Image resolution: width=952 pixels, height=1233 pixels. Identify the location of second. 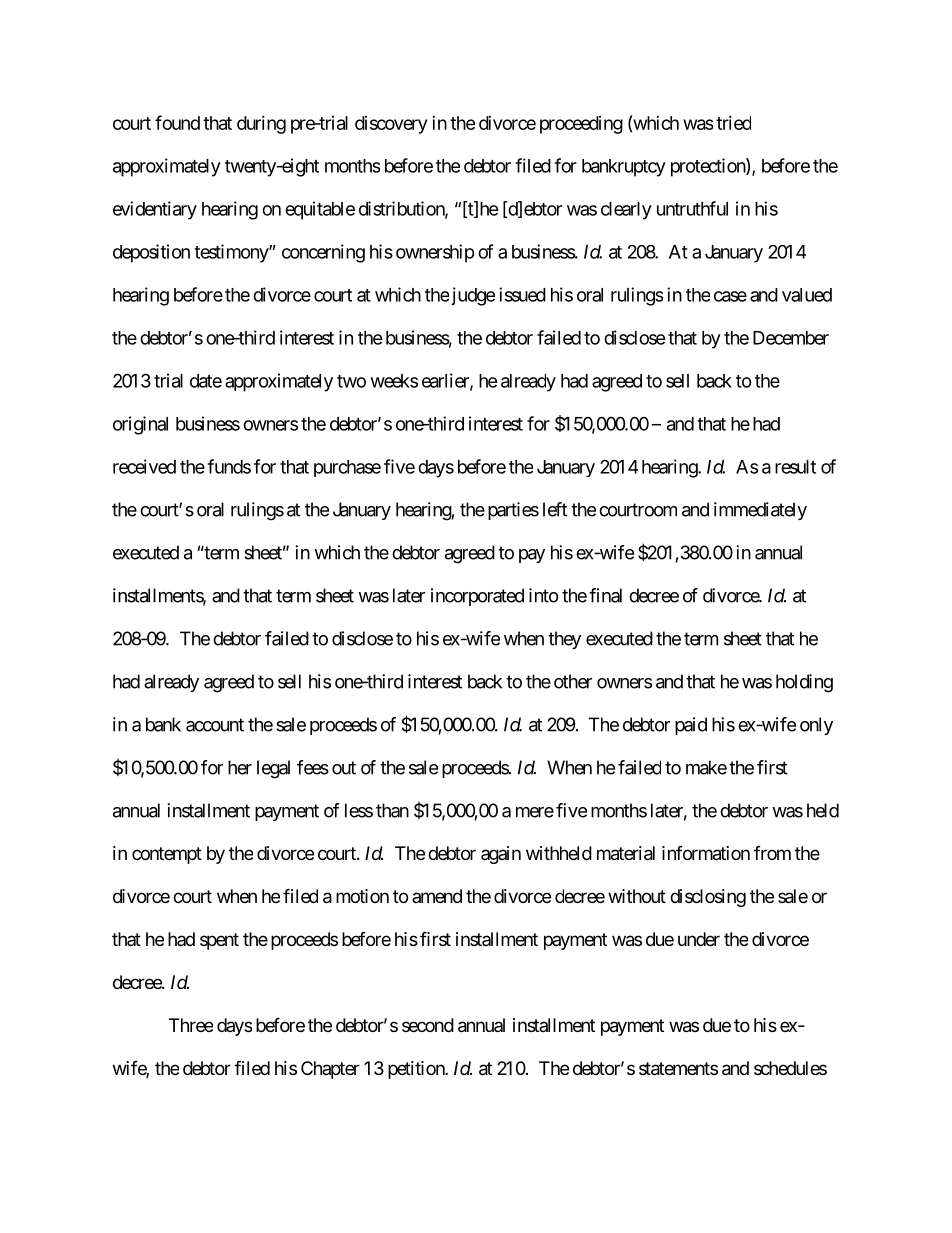
(428, 1025).
